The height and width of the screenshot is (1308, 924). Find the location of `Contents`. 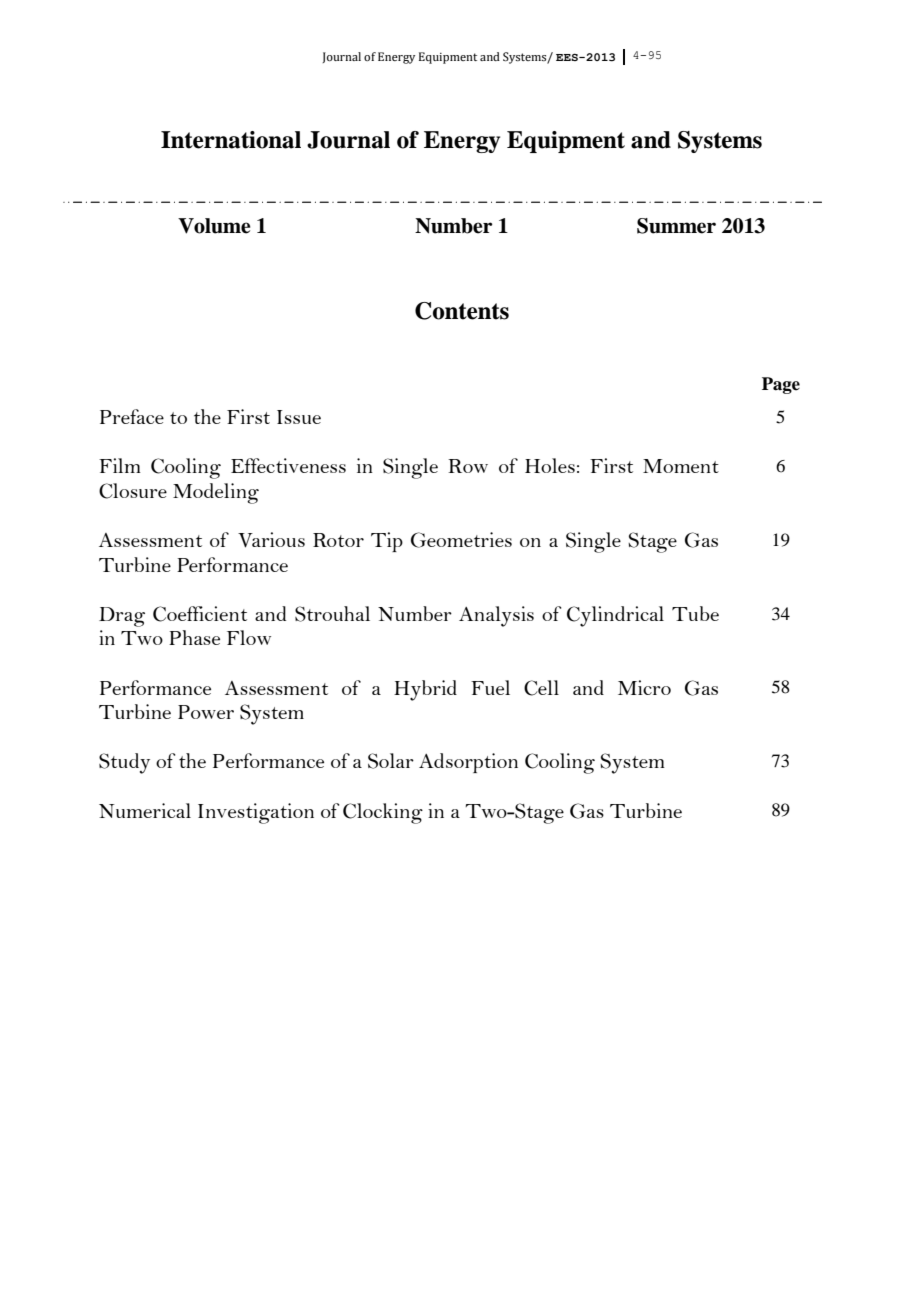

Contents is located at coordinates (462, 311).
